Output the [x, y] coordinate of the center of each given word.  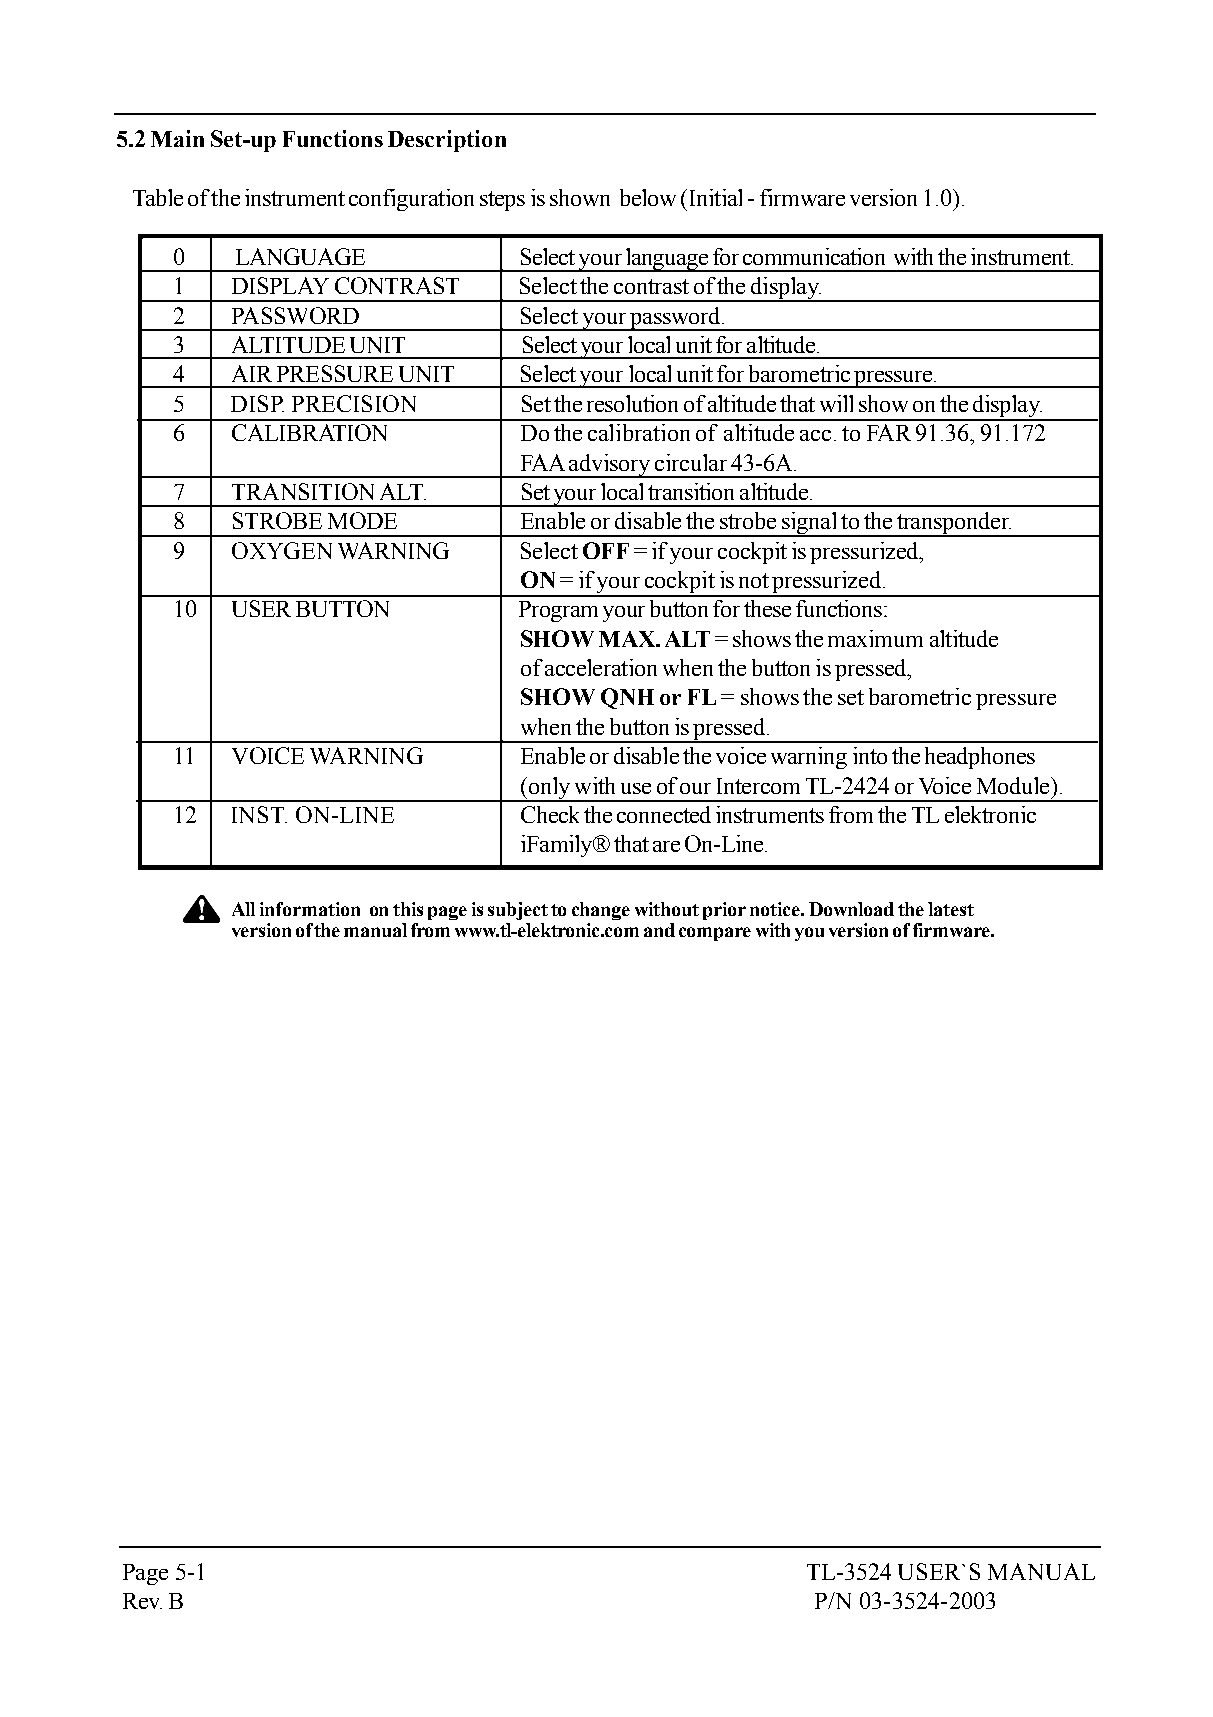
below [648, 197]
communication [814, 256]
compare [715, 934]
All [243, 909]
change [601, 911]
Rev [142, 1601]
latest [951, 909]
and [659, 930]
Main [177, 138]
